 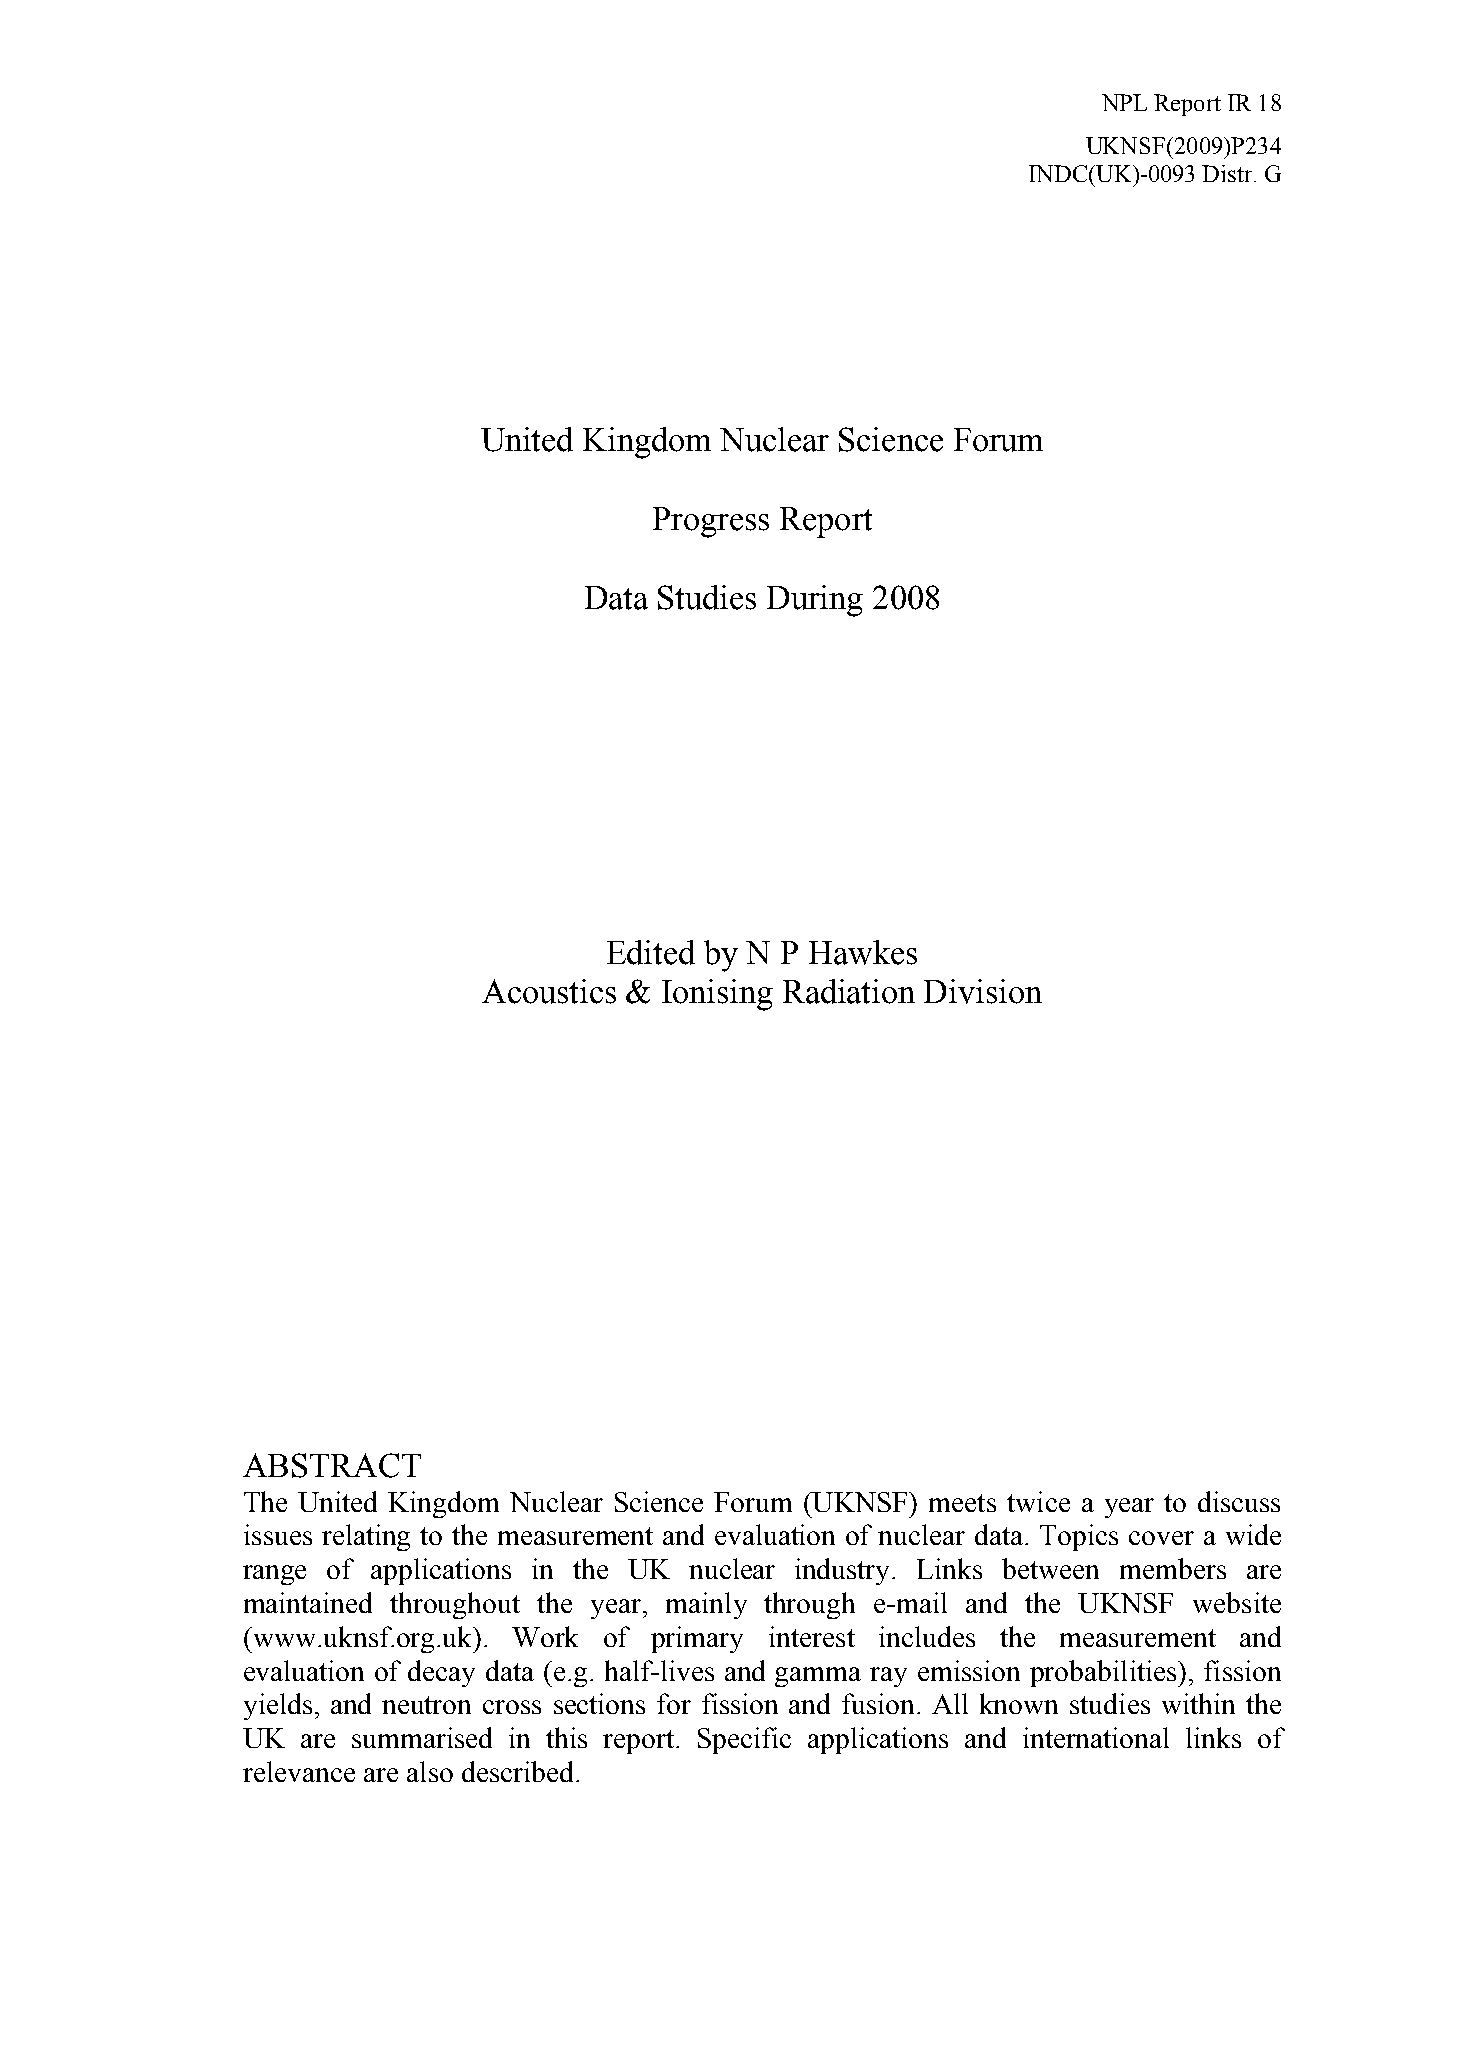 What do you see at coordinates (849, 991) in the screenshot?
I see `Radiation` at bounding box center [849, 991].
